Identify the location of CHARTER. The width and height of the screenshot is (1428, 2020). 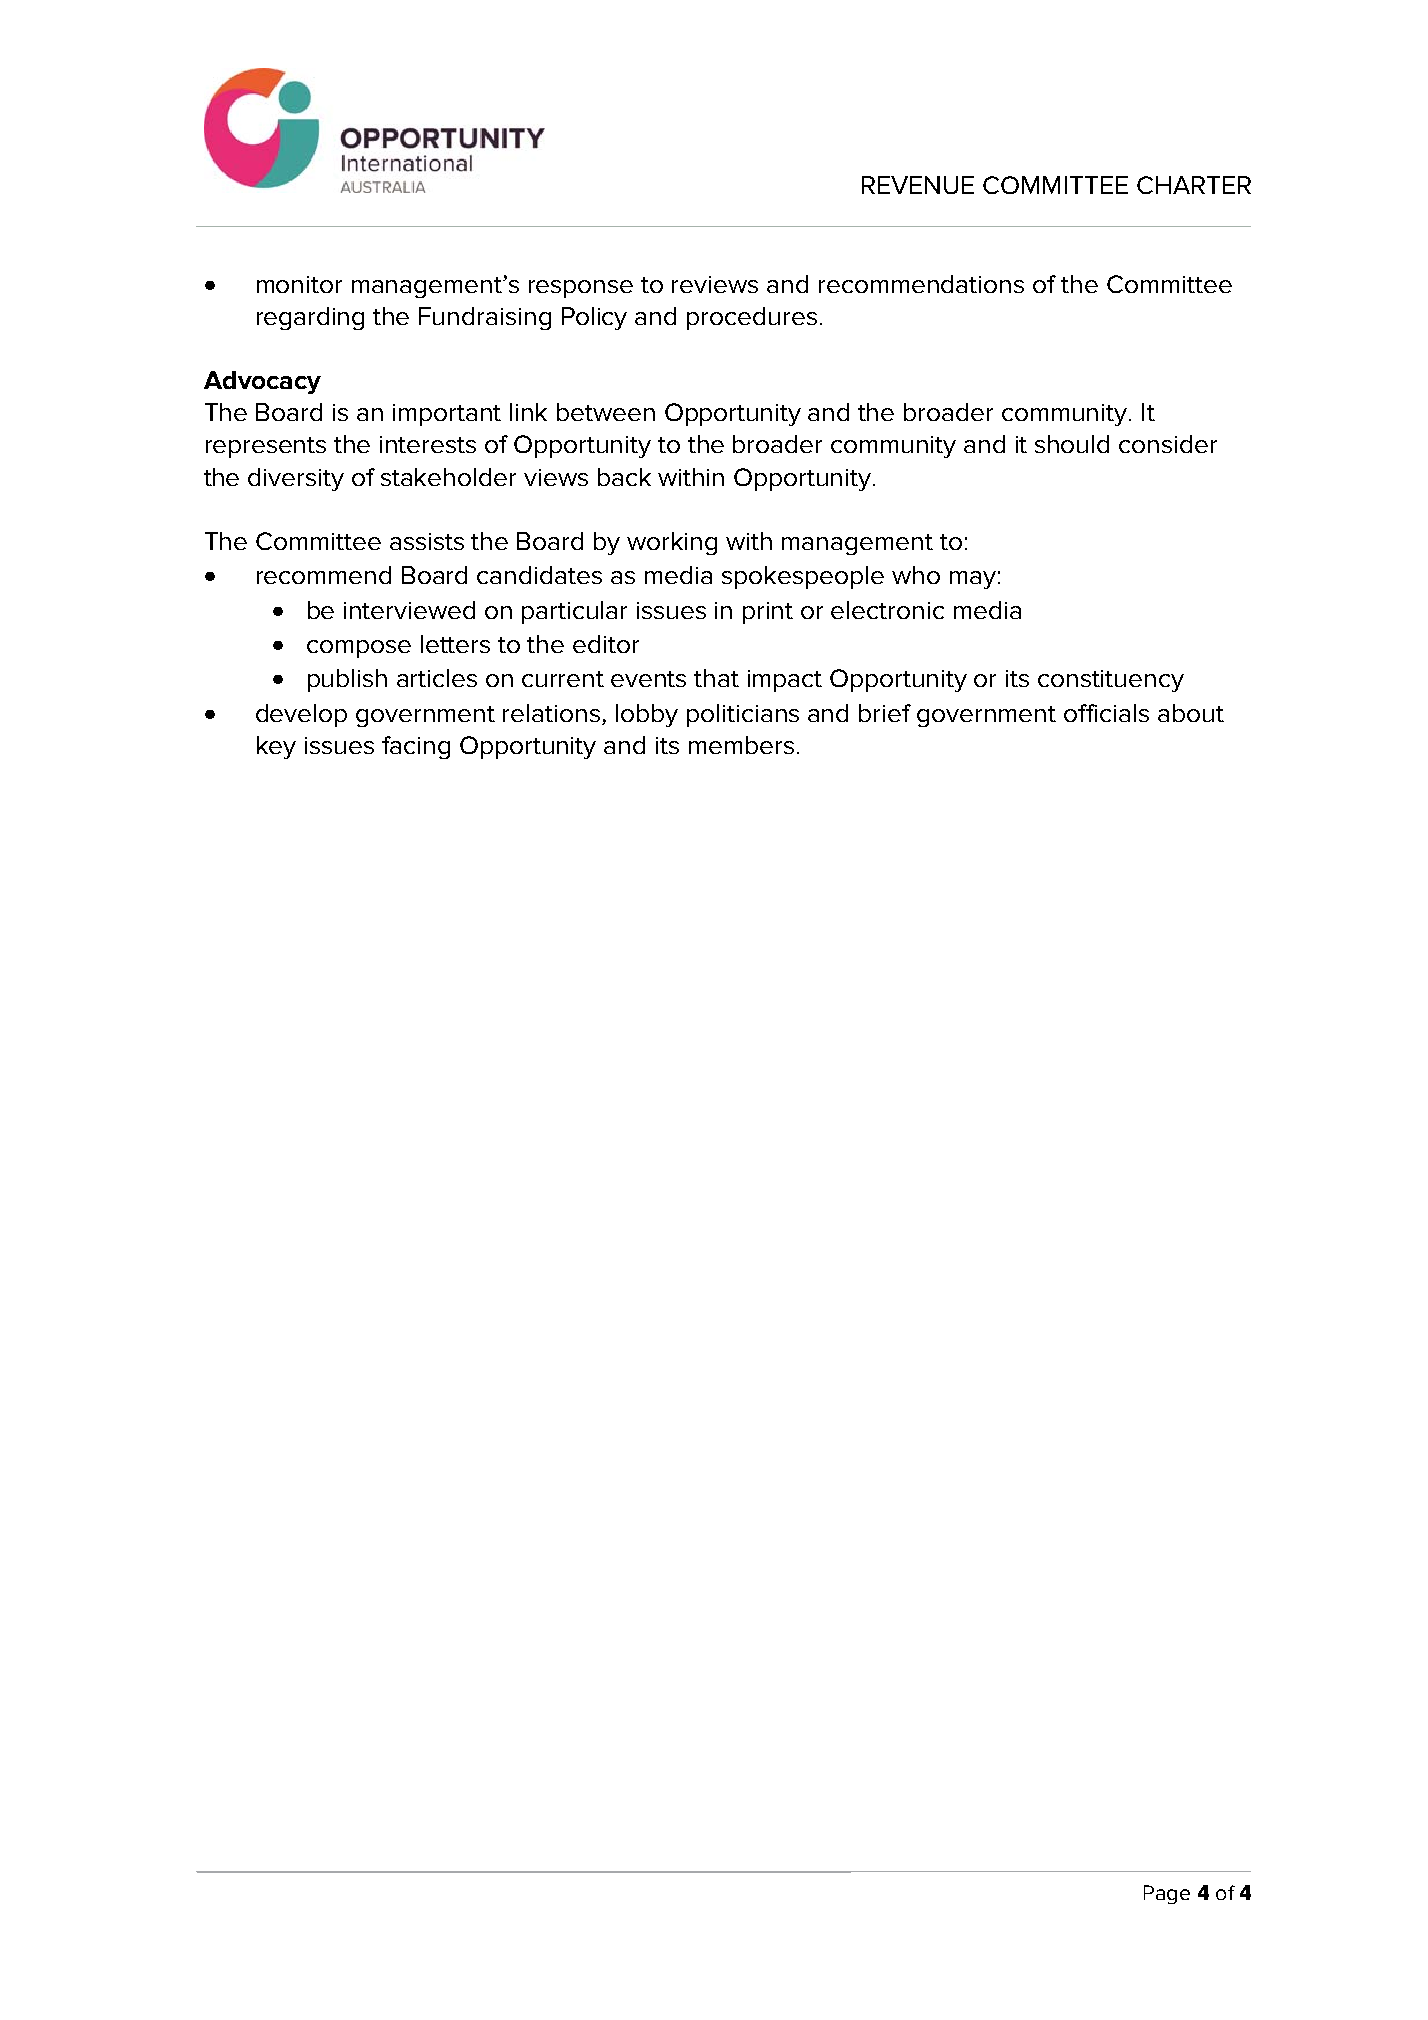
(1194, 185).
